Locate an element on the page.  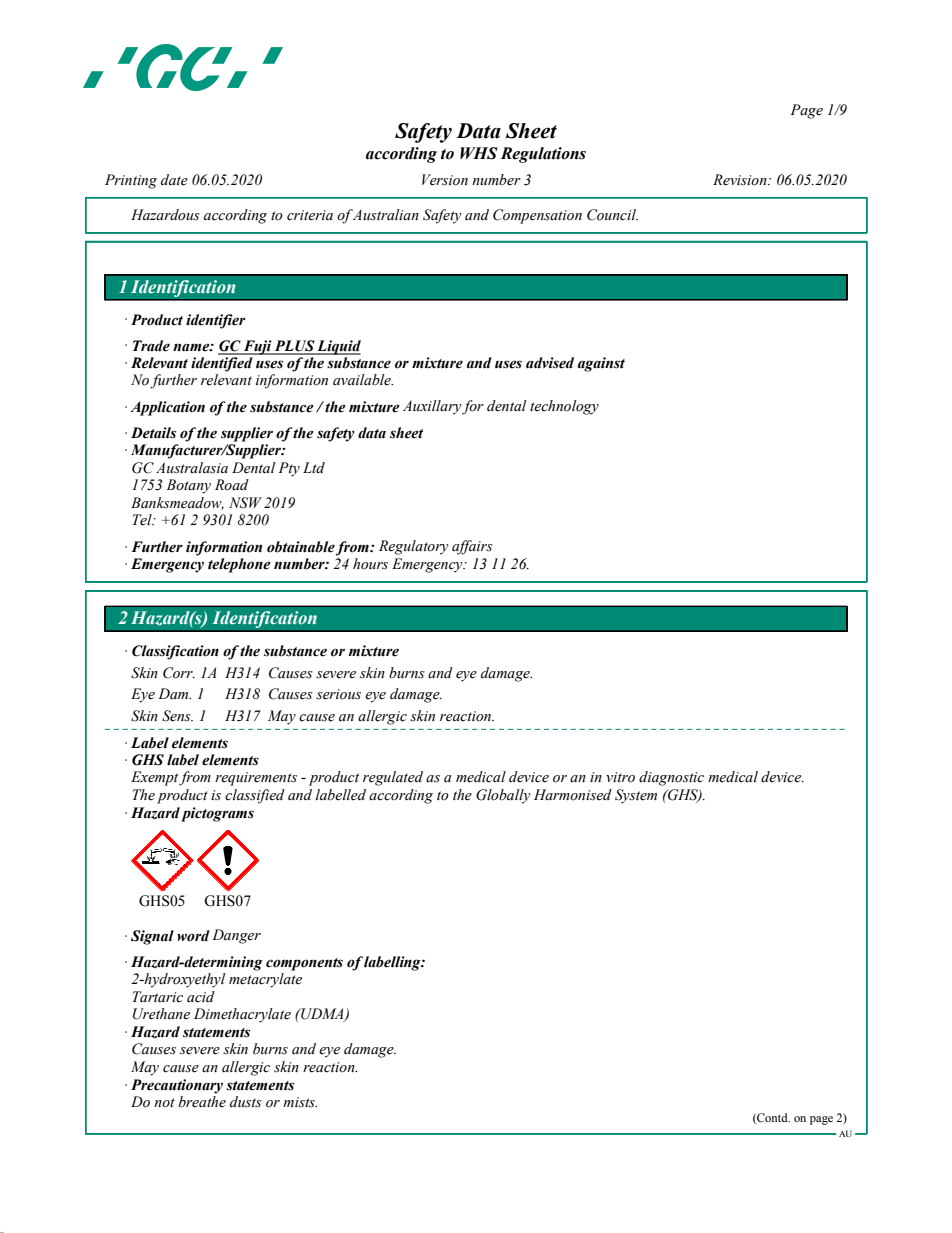
date is located at coordinates (174, 180).
